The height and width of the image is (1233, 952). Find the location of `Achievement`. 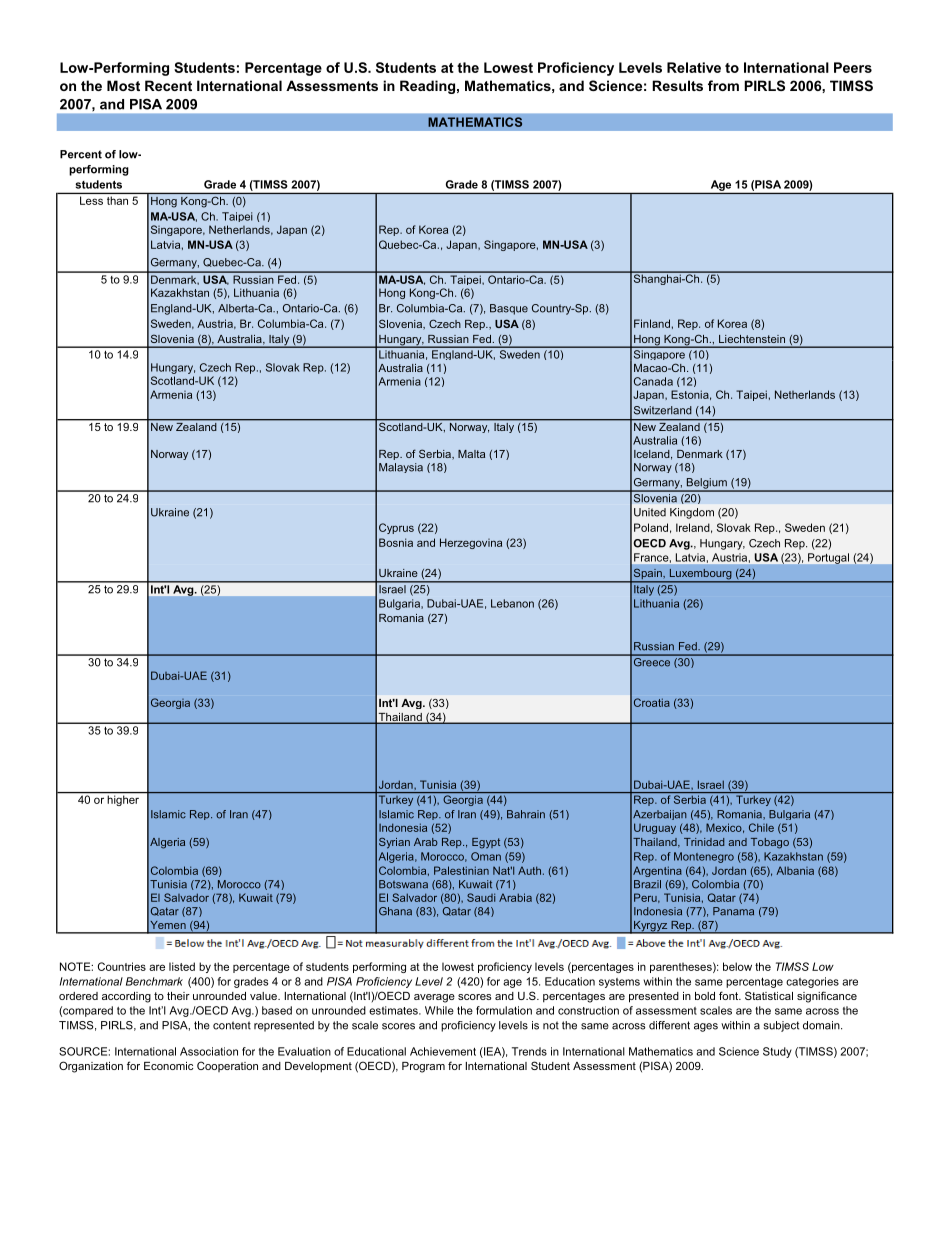

Achievement is located at coordinates (443, 1051).
